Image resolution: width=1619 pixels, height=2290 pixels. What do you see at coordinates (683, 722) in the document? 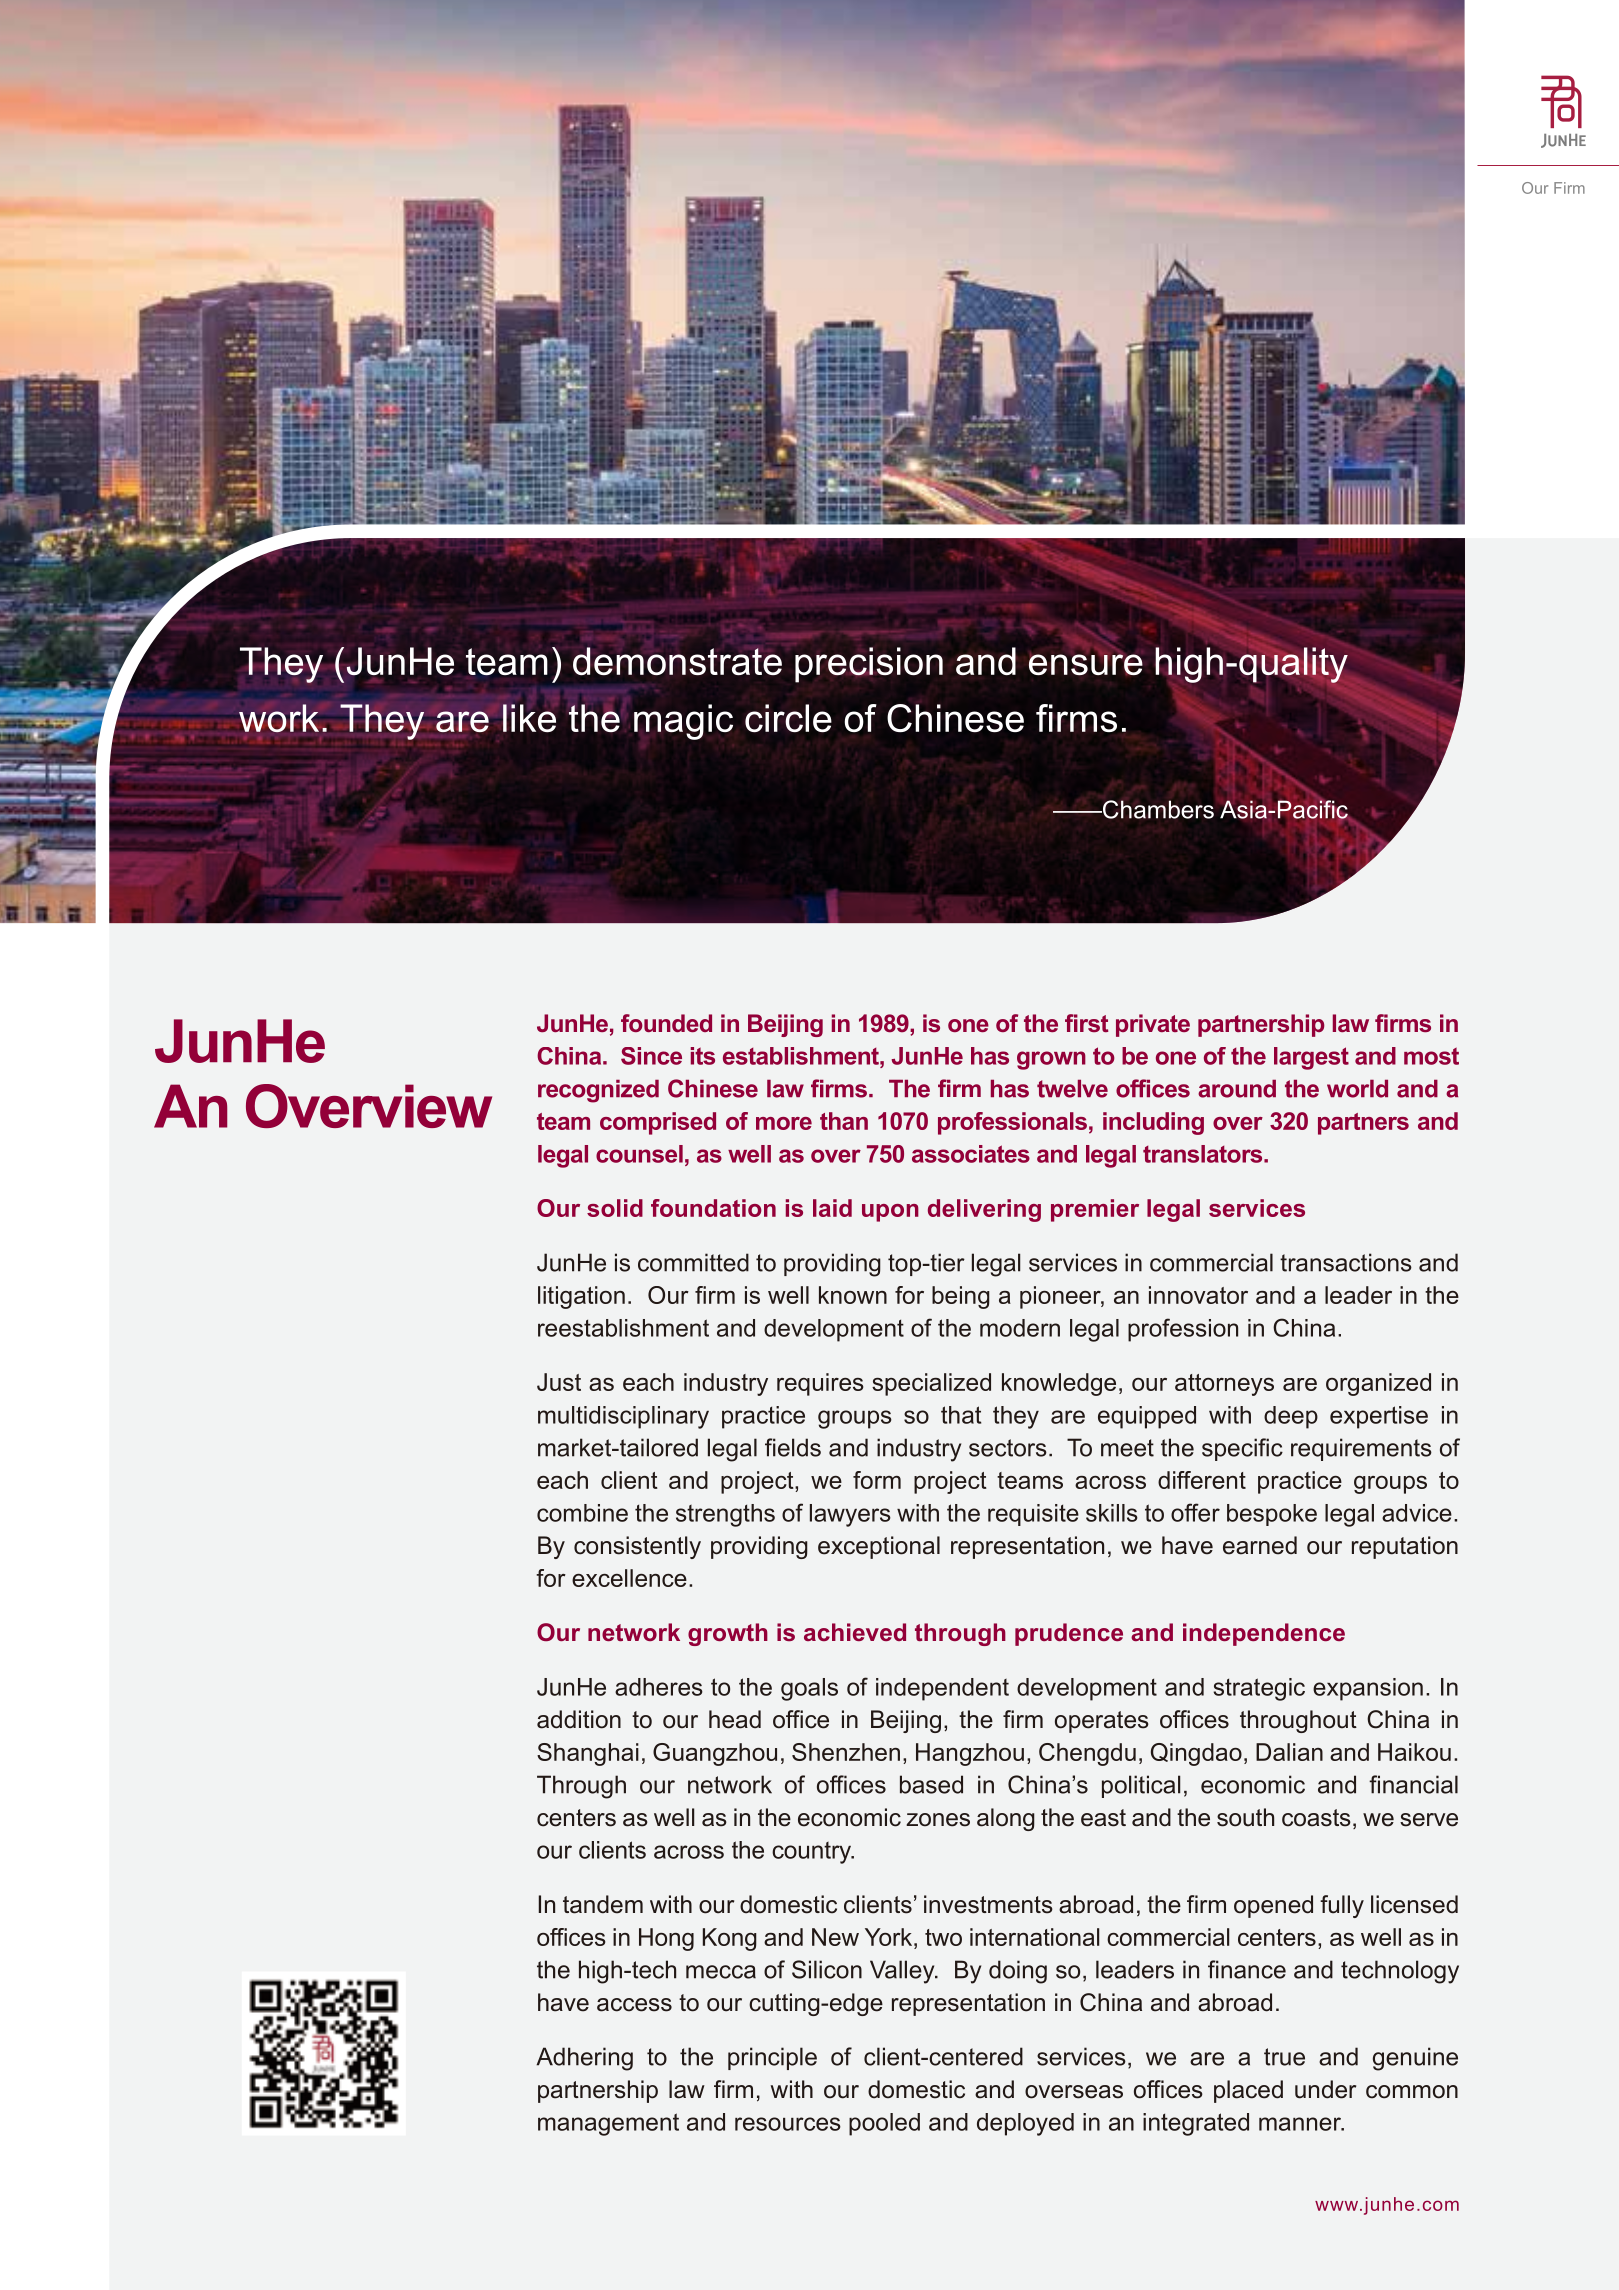
I see `magic` at bounding box center [683, 722].
